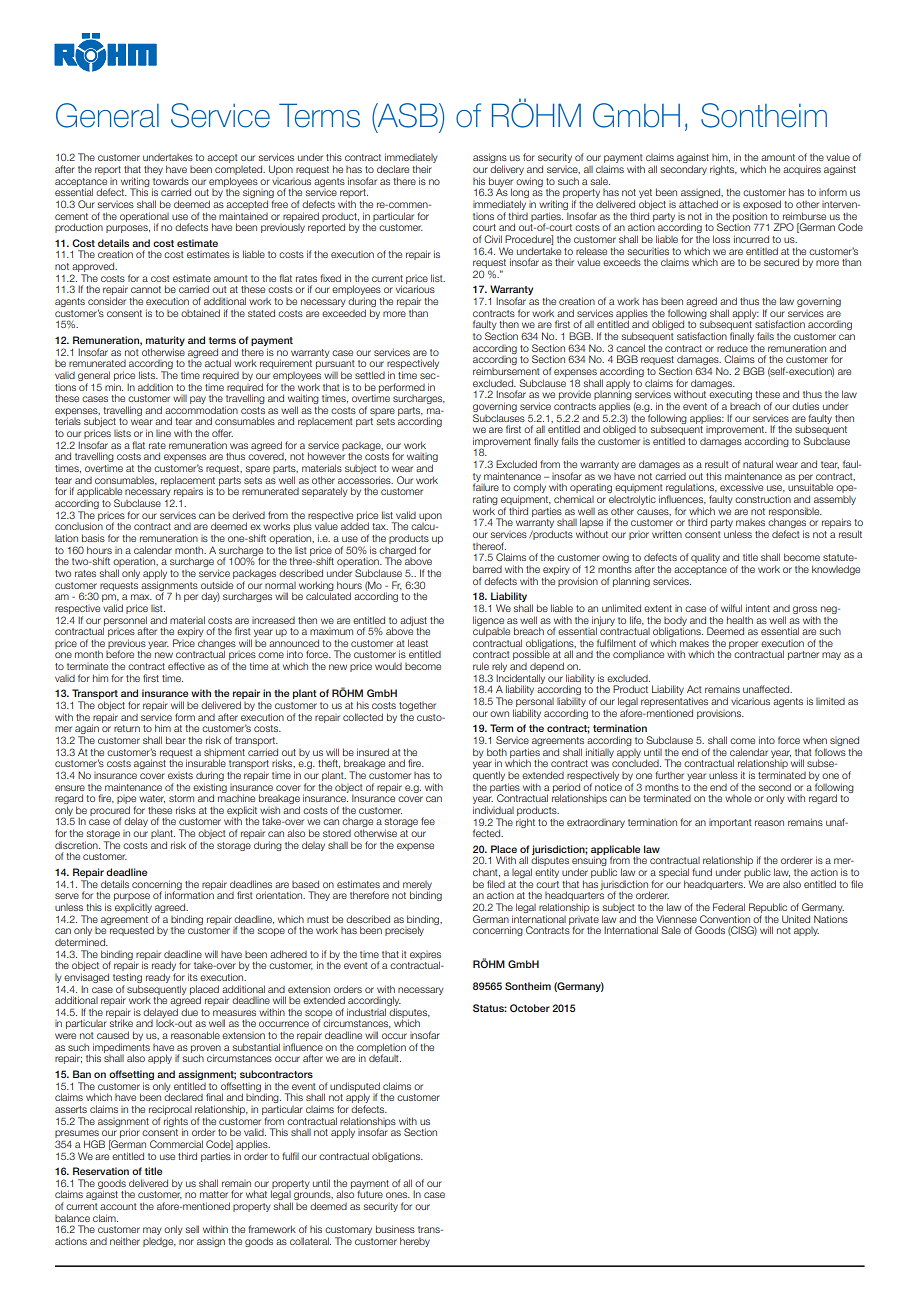 This screenshot has height=1308, width=924. Describe the element at coordinates (428, 821) in the screenshot. I see `fee` at that location.
